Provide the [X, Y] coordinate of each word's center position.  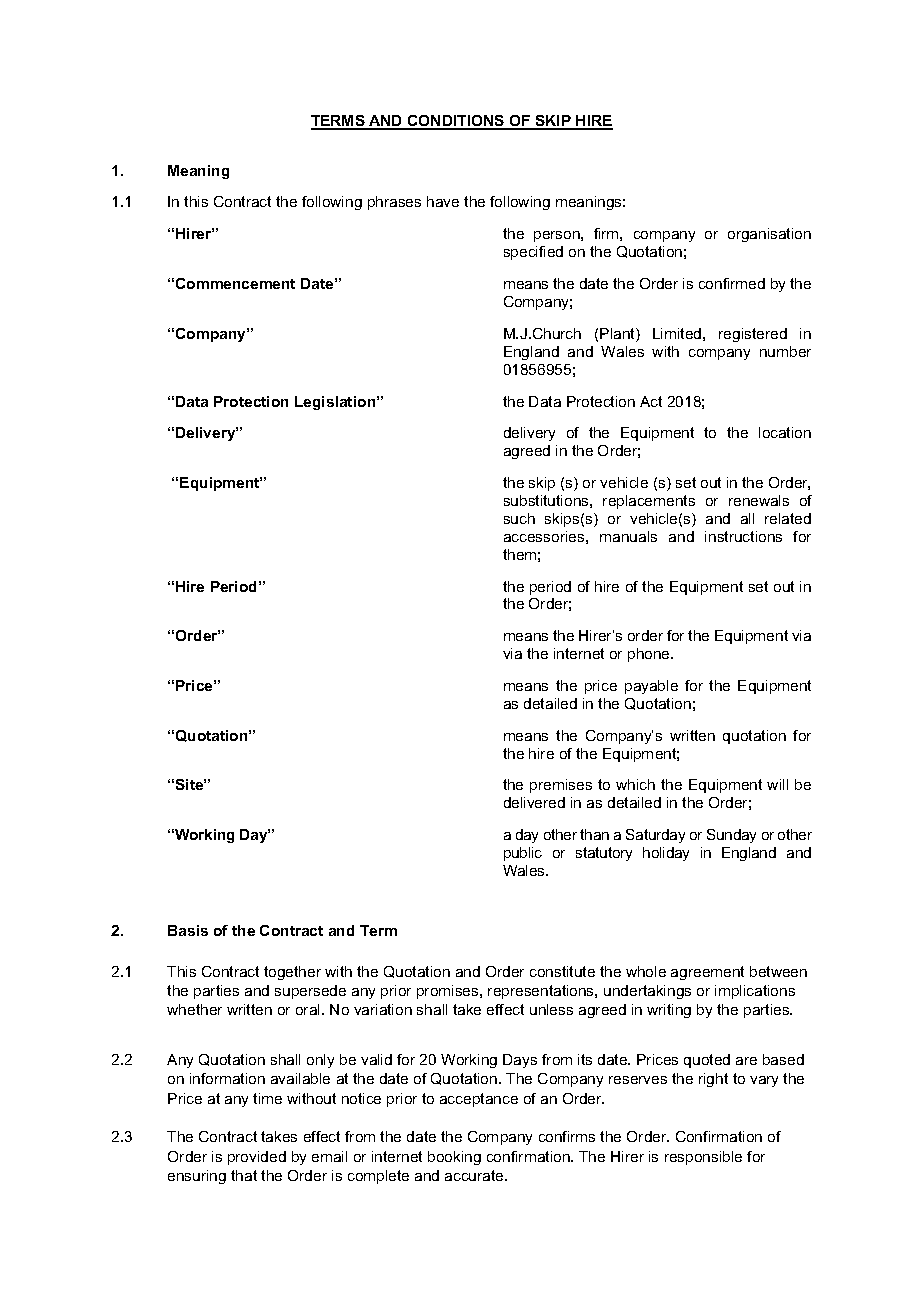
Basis [188, 930]
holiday [666, 854]
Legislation [336, 403]
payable [651, 687]
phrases [394, 203]
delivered [534, 802]
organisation [769, 235]
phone [650, 655]
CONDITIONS [456, 122]
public [523, 854]
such [519, 518]
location [785, 432]
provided [257, 1158]
